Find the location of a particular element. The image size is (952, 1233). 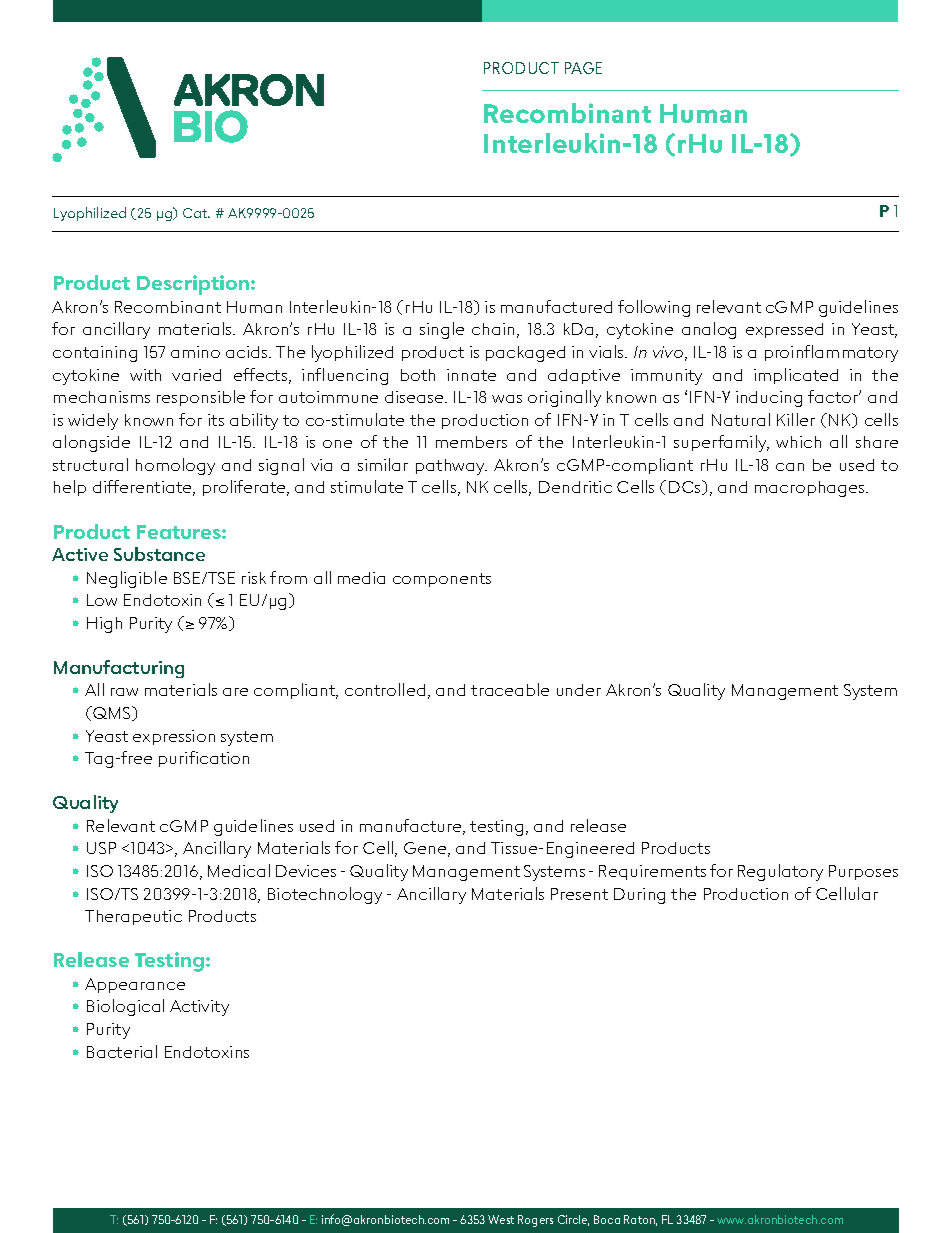

can is located at coordinates (790, 467).
